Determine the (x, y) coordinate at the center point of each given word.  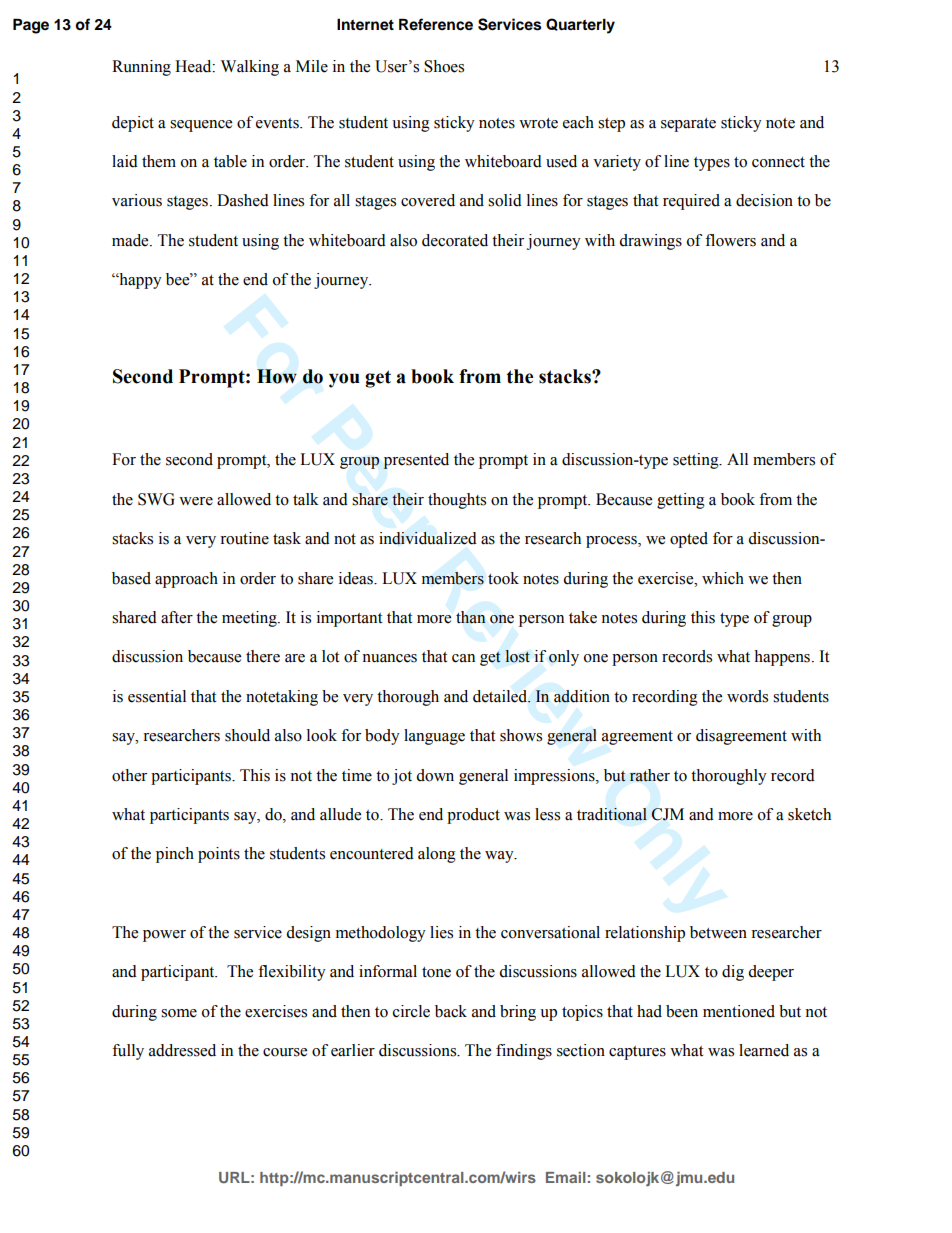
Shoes (444, 66)
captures (637, 1053)
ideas (357, 578)
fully (128, 1052)
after (177, 617)
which (723, 578)
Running (141, 68)
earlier (353, 1050)
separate (688, 125)
